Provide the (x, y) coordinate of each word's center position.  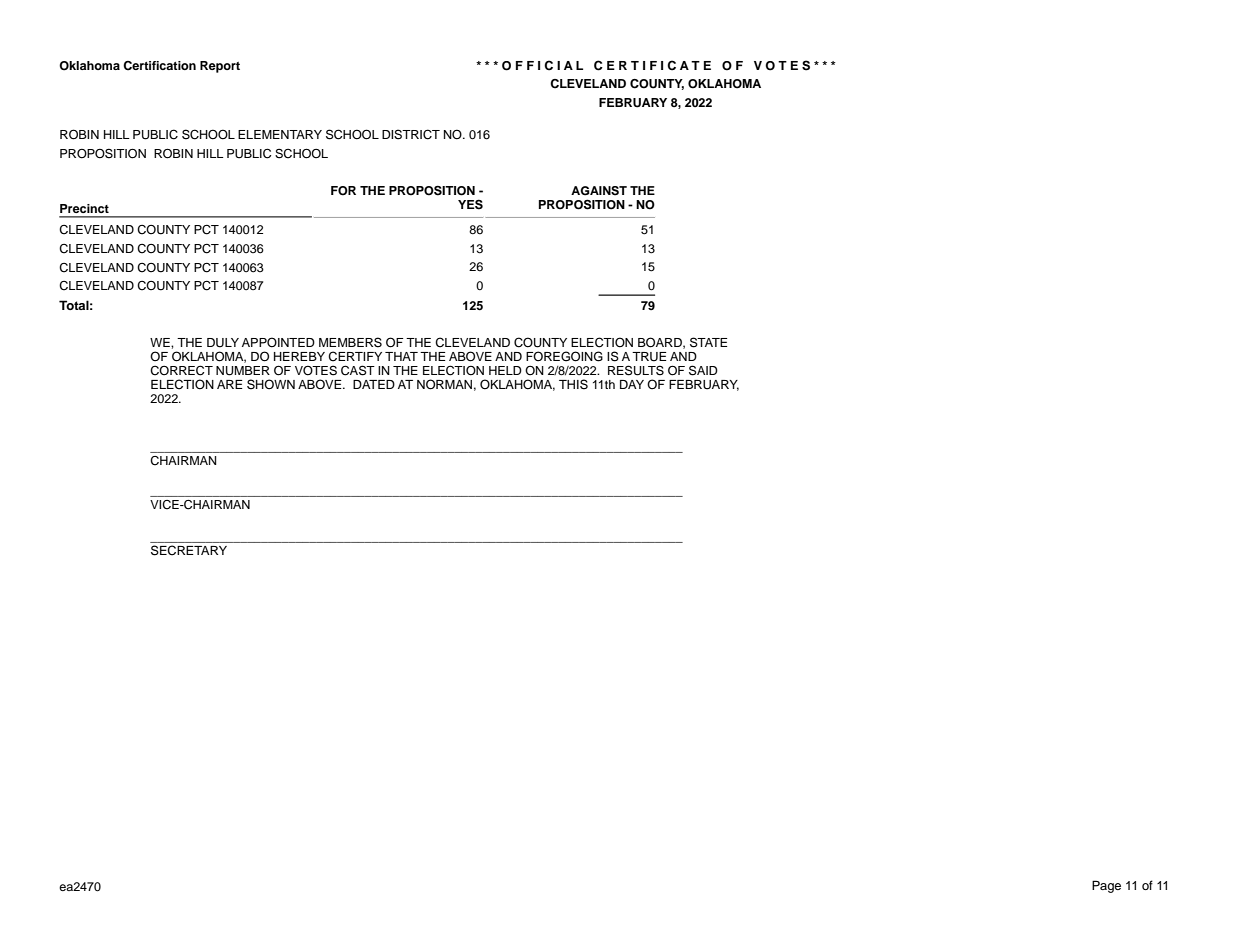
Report (220, 67)
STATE (708, 342)
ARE (230, 384)
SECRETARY (189, 550)
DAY (632, 384)
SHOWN (271, 384)
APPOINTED (278, 342)
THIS (573, 384)
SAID (703, 370)
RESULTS (636, 370)
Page (1106, 886)
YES (470, 204)
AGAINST (599, 191)
